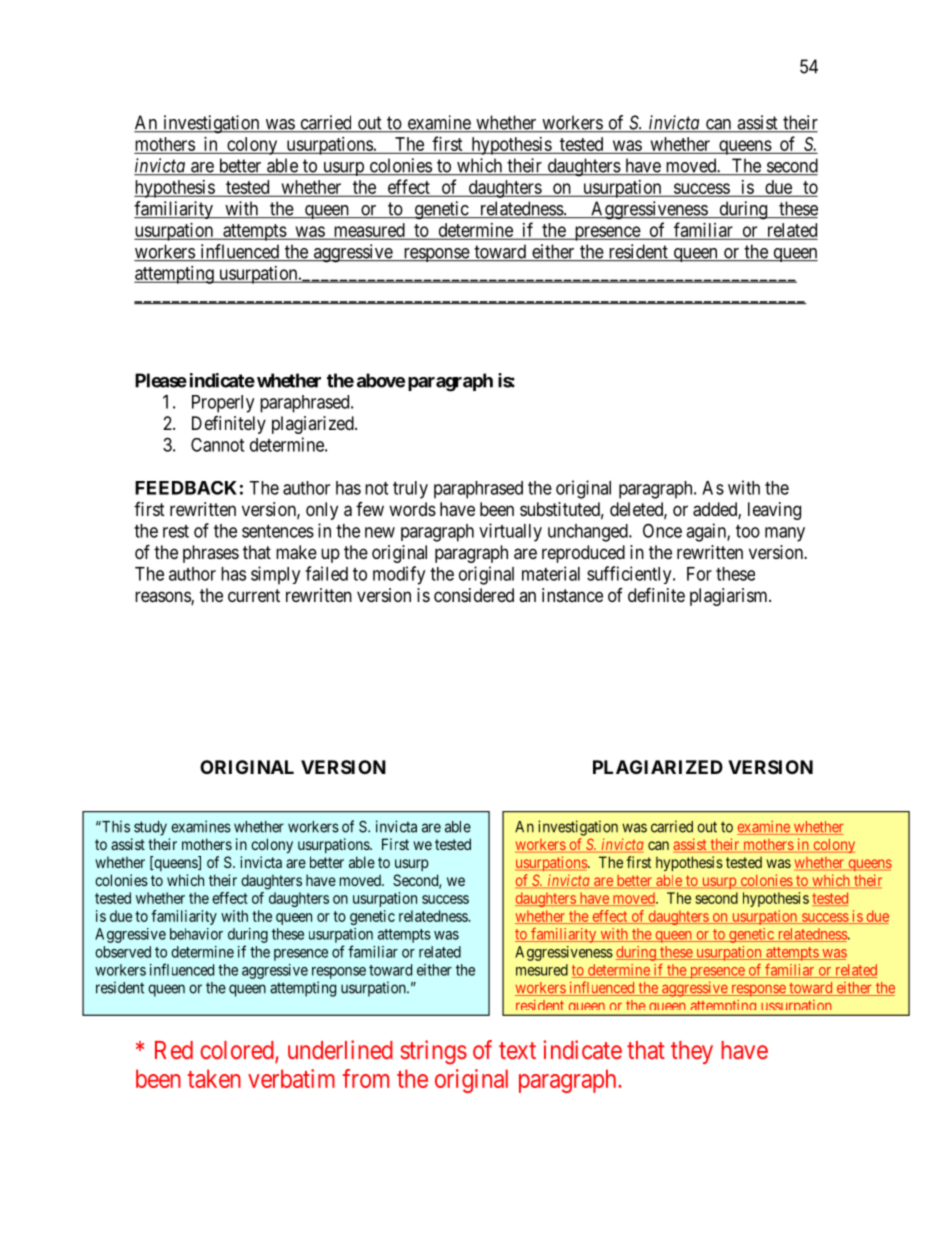  Describe the element at coordinates (412, 509) in the screenshot. I see `words` at that location.
